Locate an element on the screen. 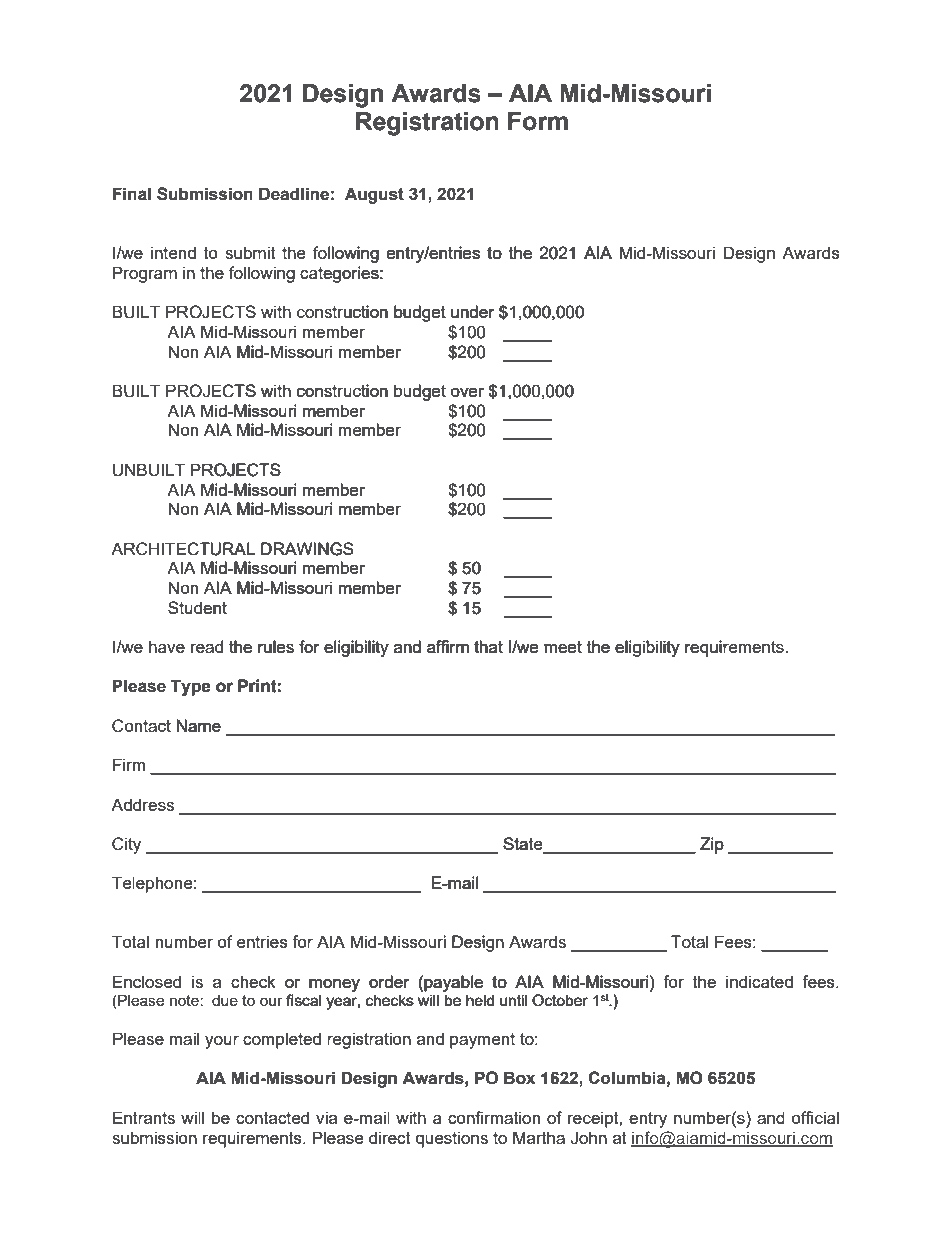  over is located at coordinates (467, 392).
